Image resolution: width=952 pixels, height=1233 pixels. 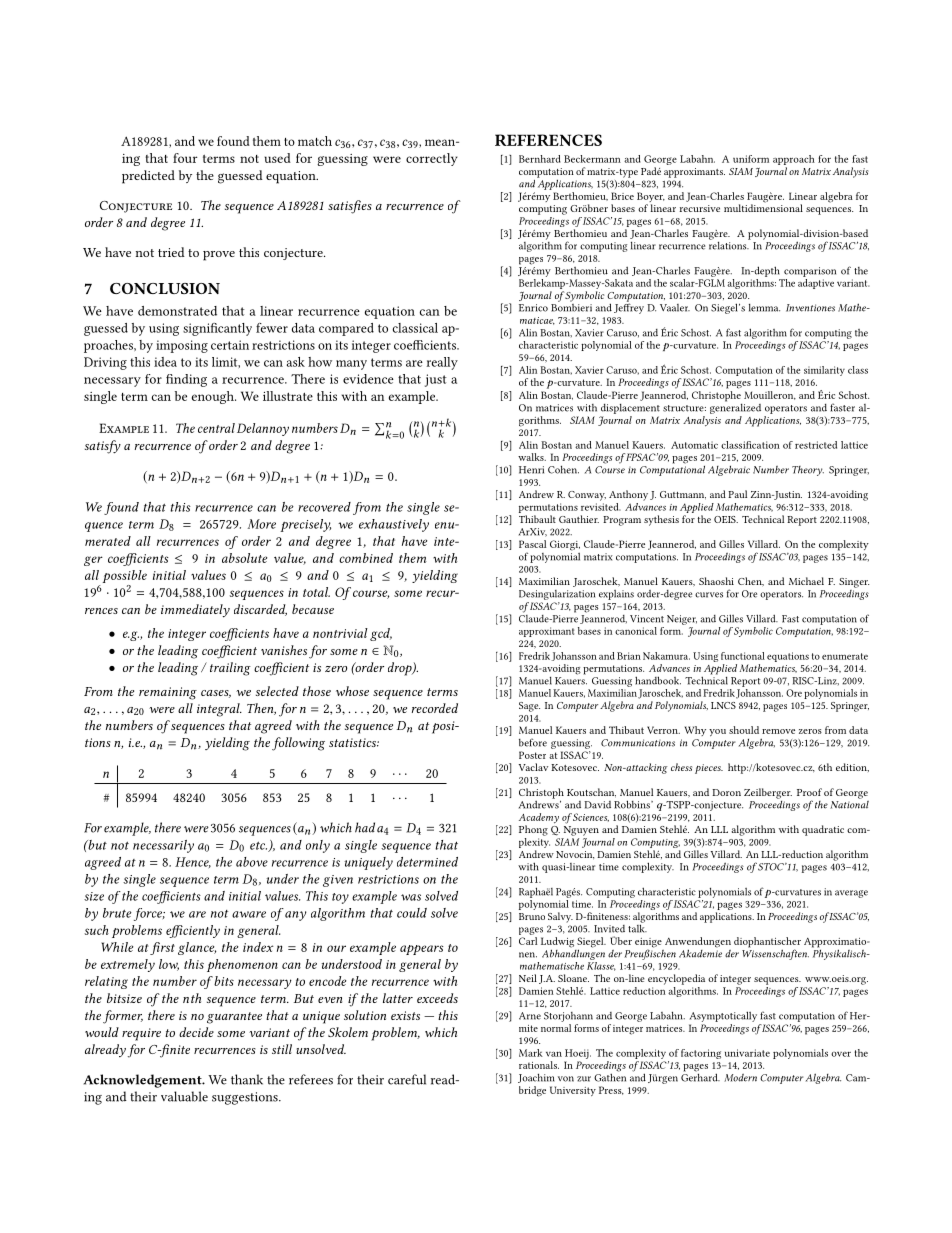 What do you see at coordinates (531, 1053) in the page?
I see `Mark` at bounding box center [531, 1053].
